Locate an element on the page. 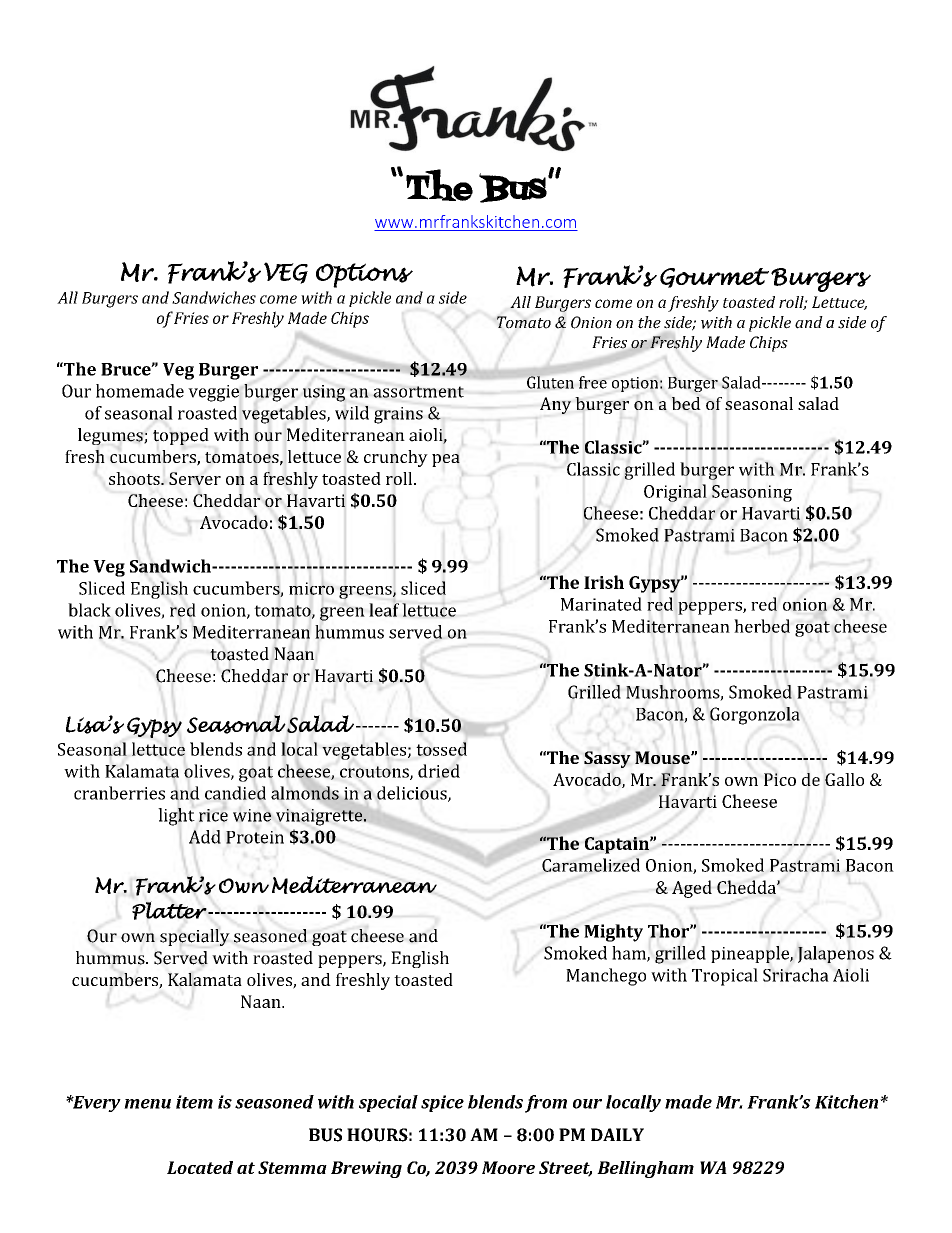 The width and height of the image is (952, 1233). Mighty is located at coordinates (613, 933).
